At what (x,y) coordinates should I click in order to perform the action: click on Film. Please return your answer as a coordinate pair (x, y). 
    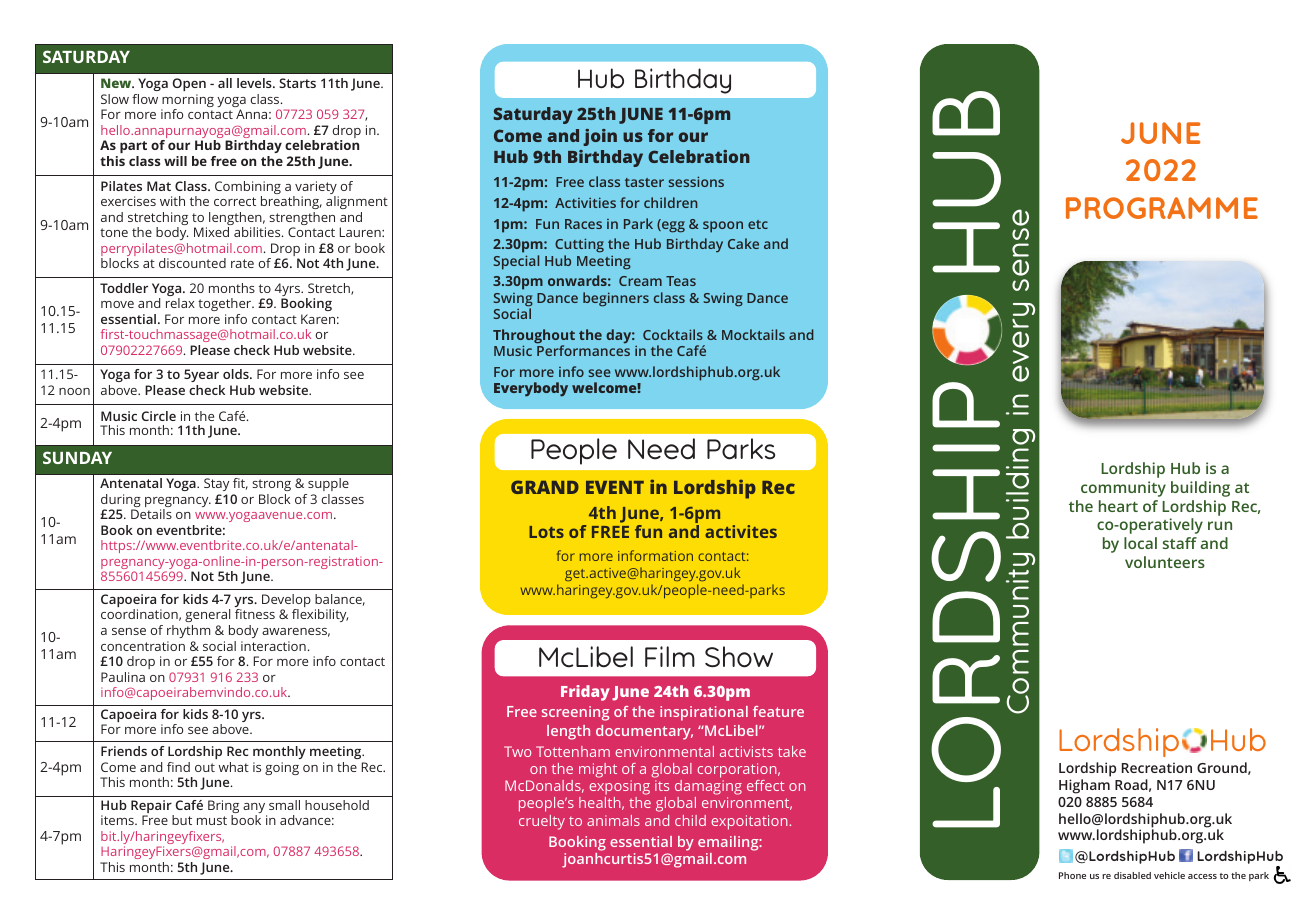
    Looking at the image, I should click on (670, 656).
